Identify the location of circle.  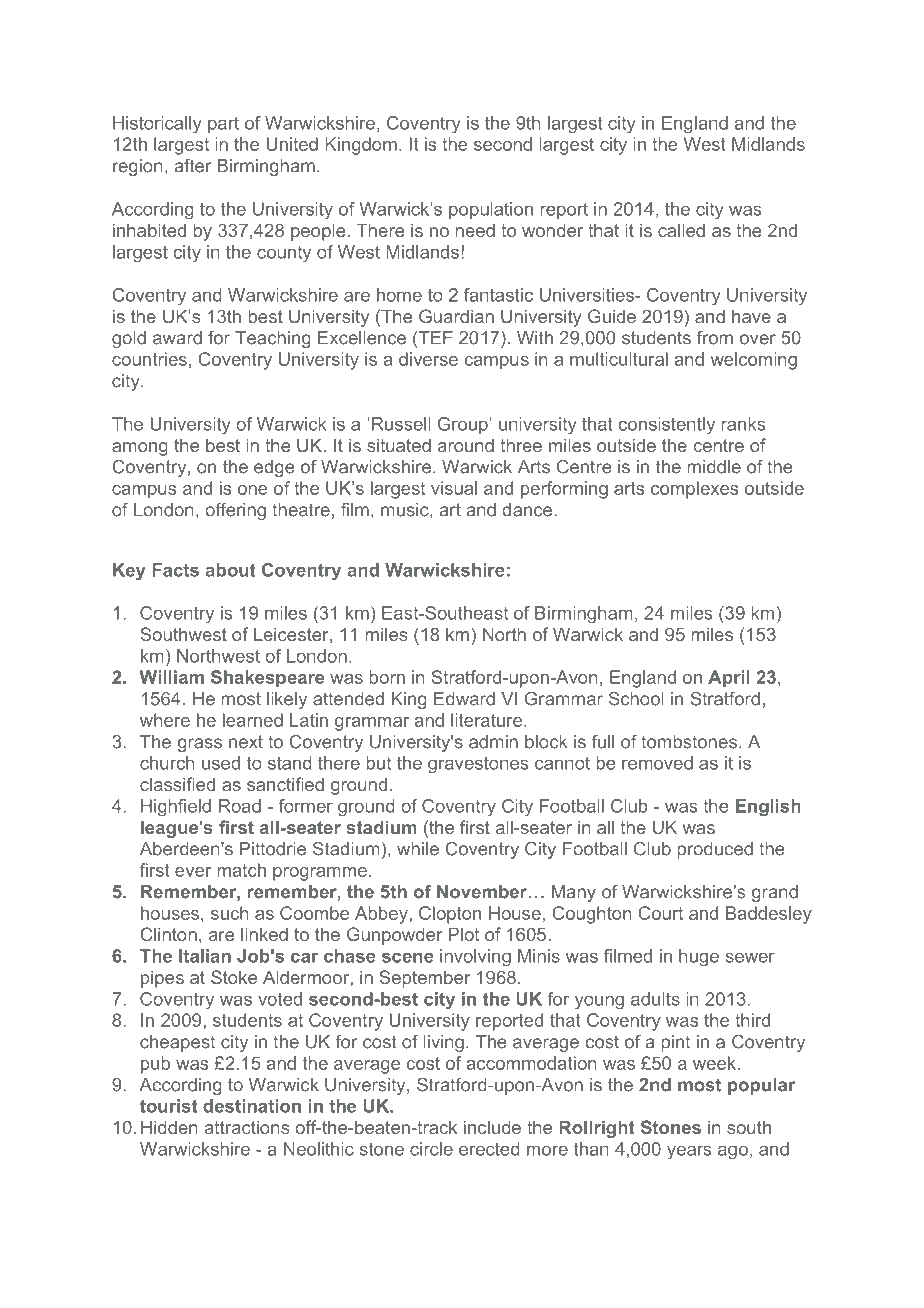
(431, 1149).
